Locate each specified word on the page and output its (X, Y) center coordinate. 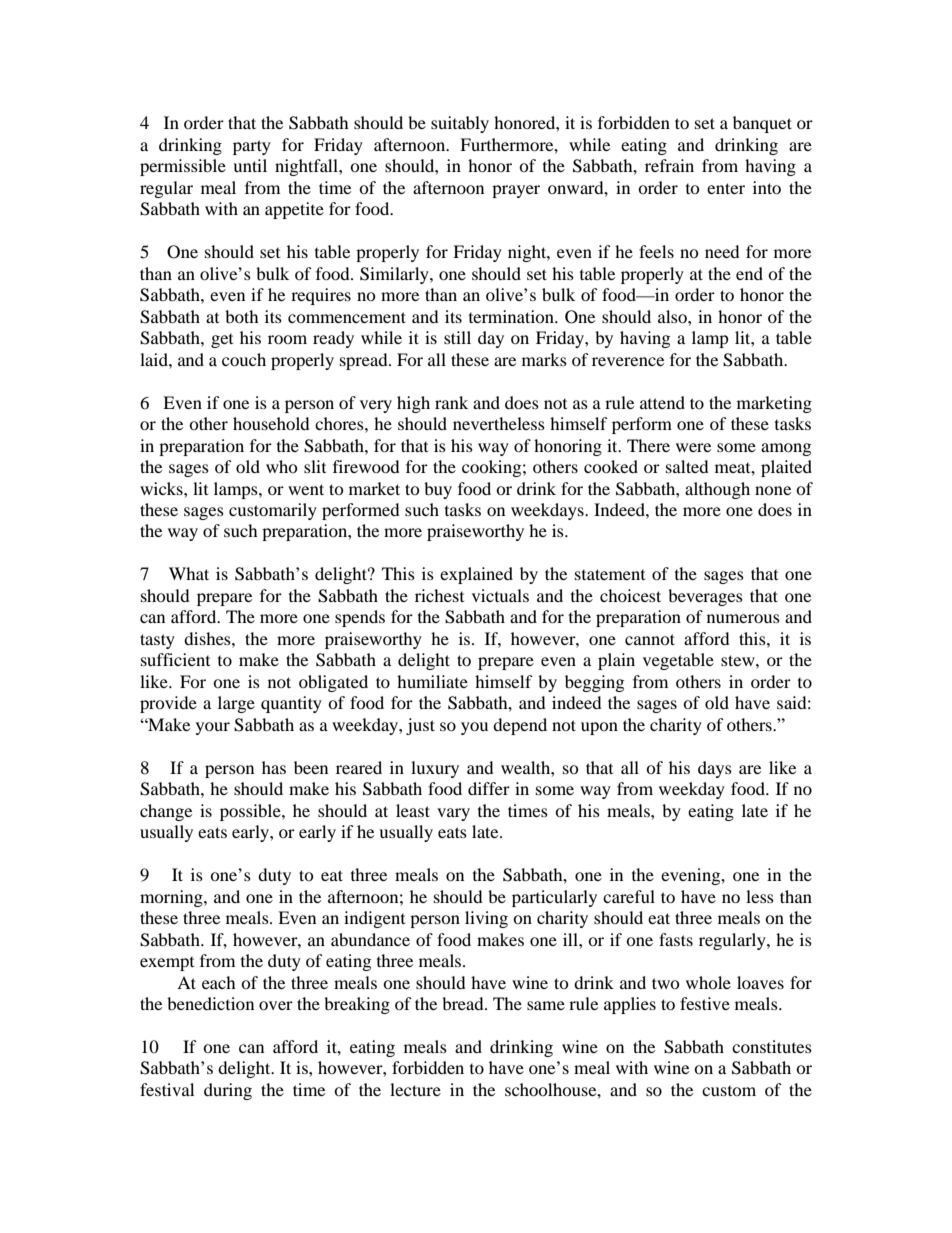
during (228, 1091)
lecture (415, 1089)
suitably (460, 124)
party (252, 147)
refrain (669, 165)
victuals (500, 595)
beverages (705, 597)
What (189, 573)
